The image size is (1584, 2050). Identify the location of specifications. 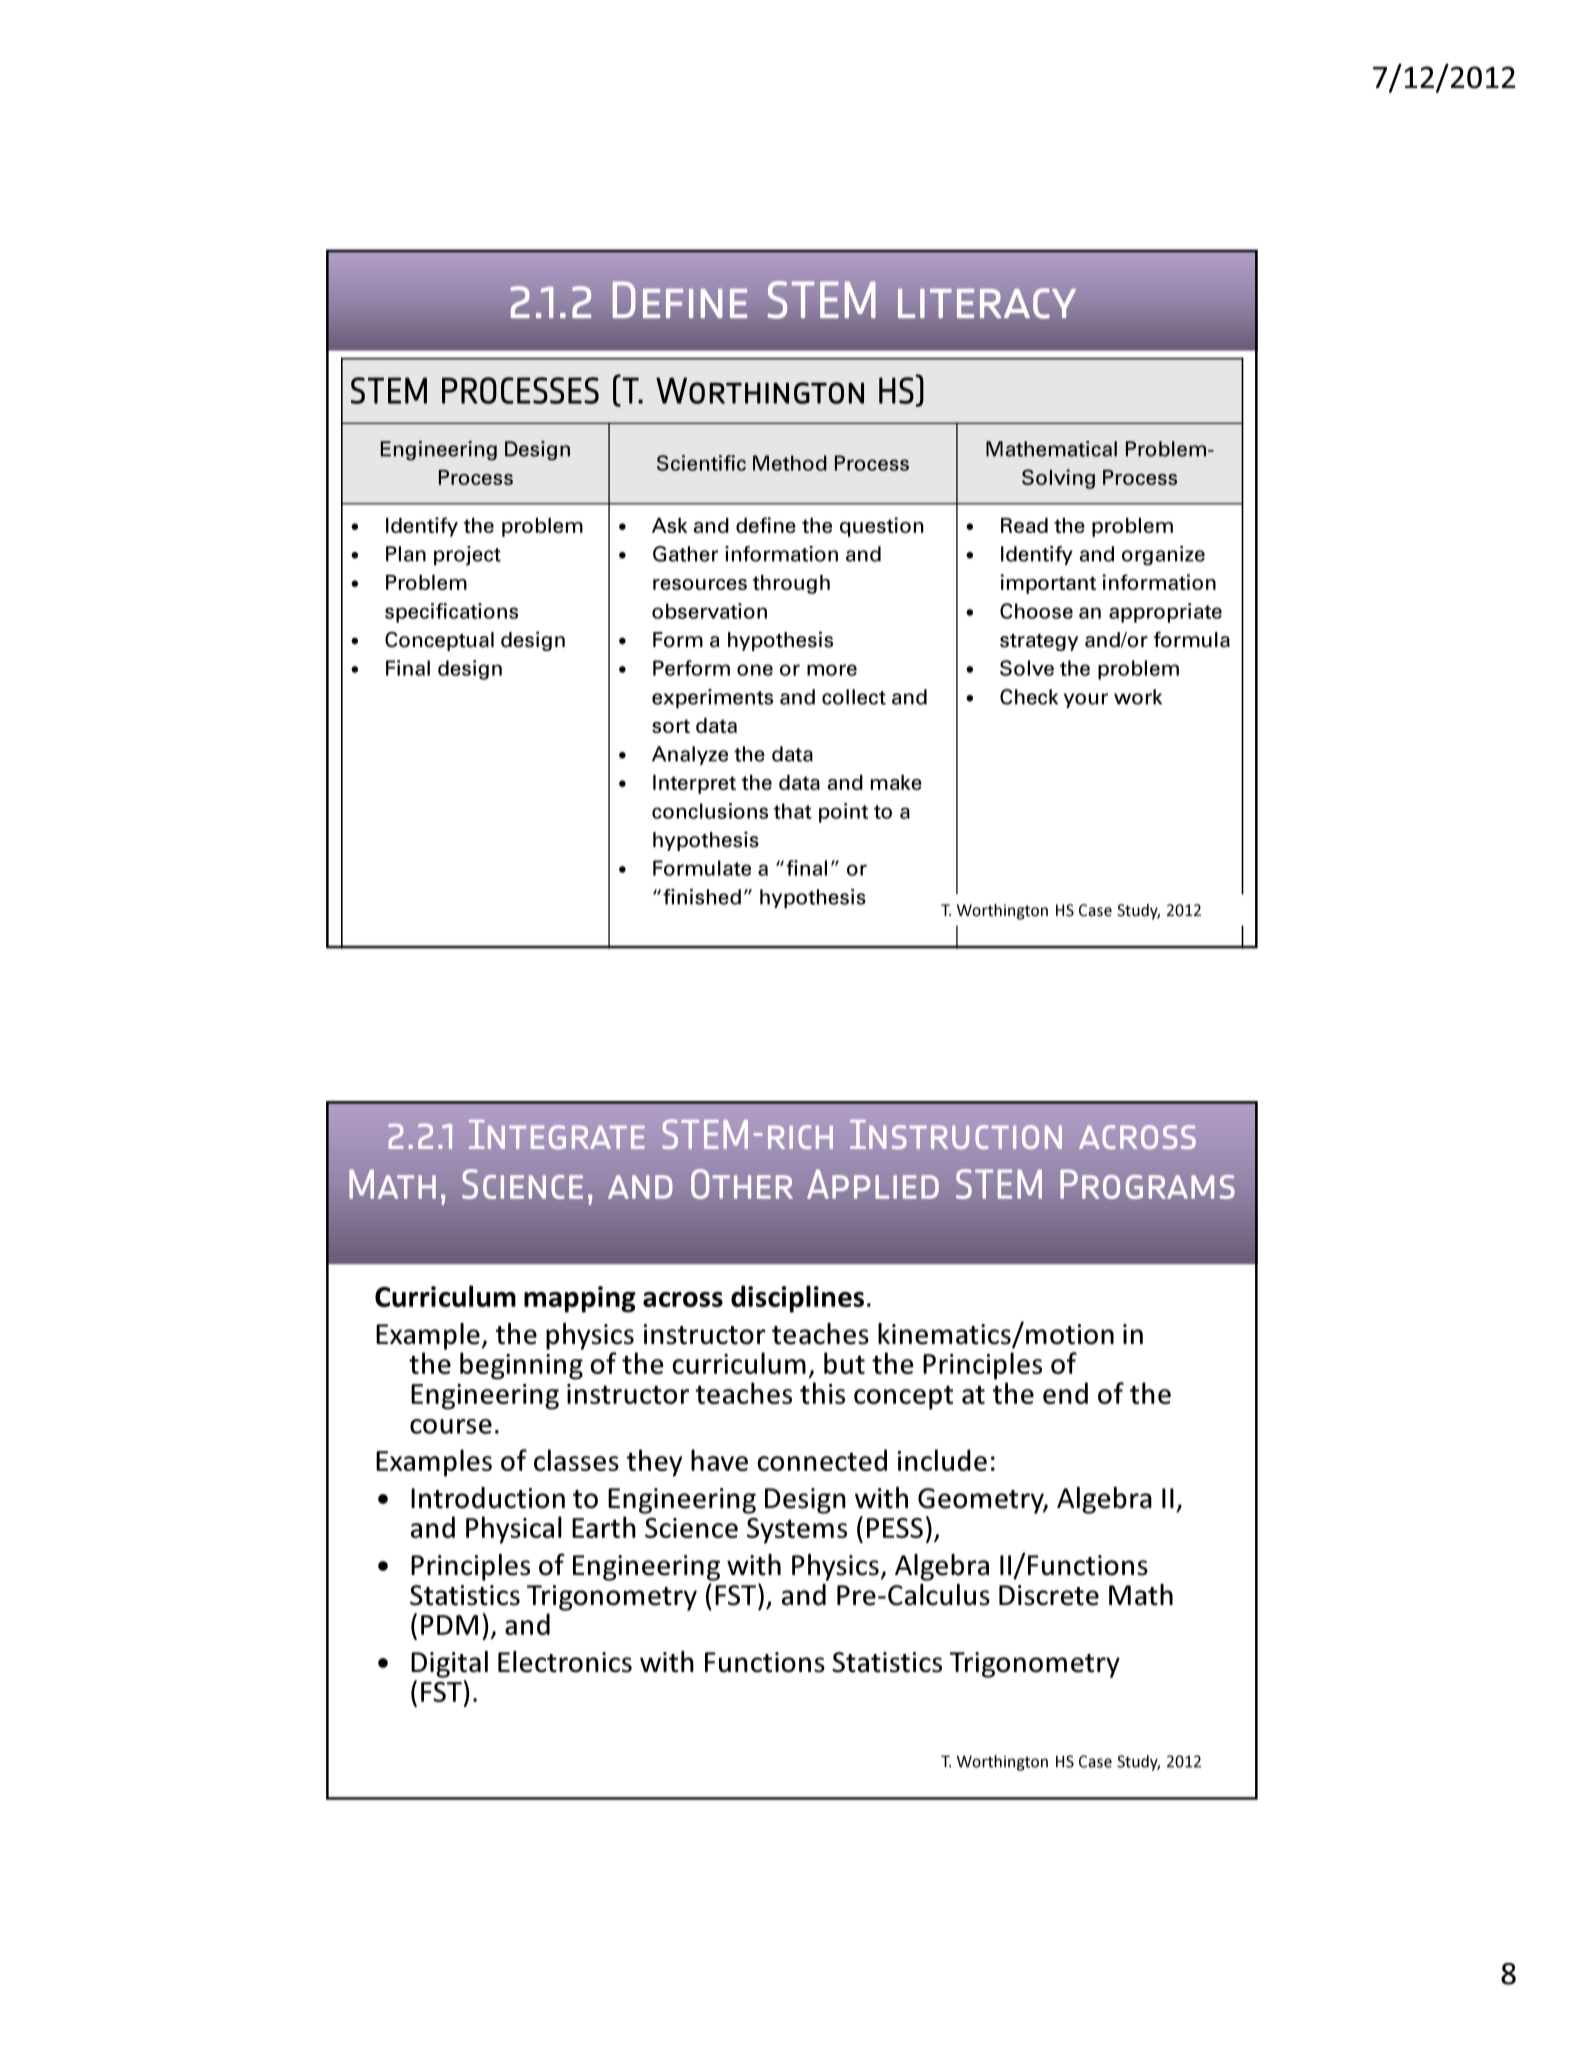
(451, 613).
